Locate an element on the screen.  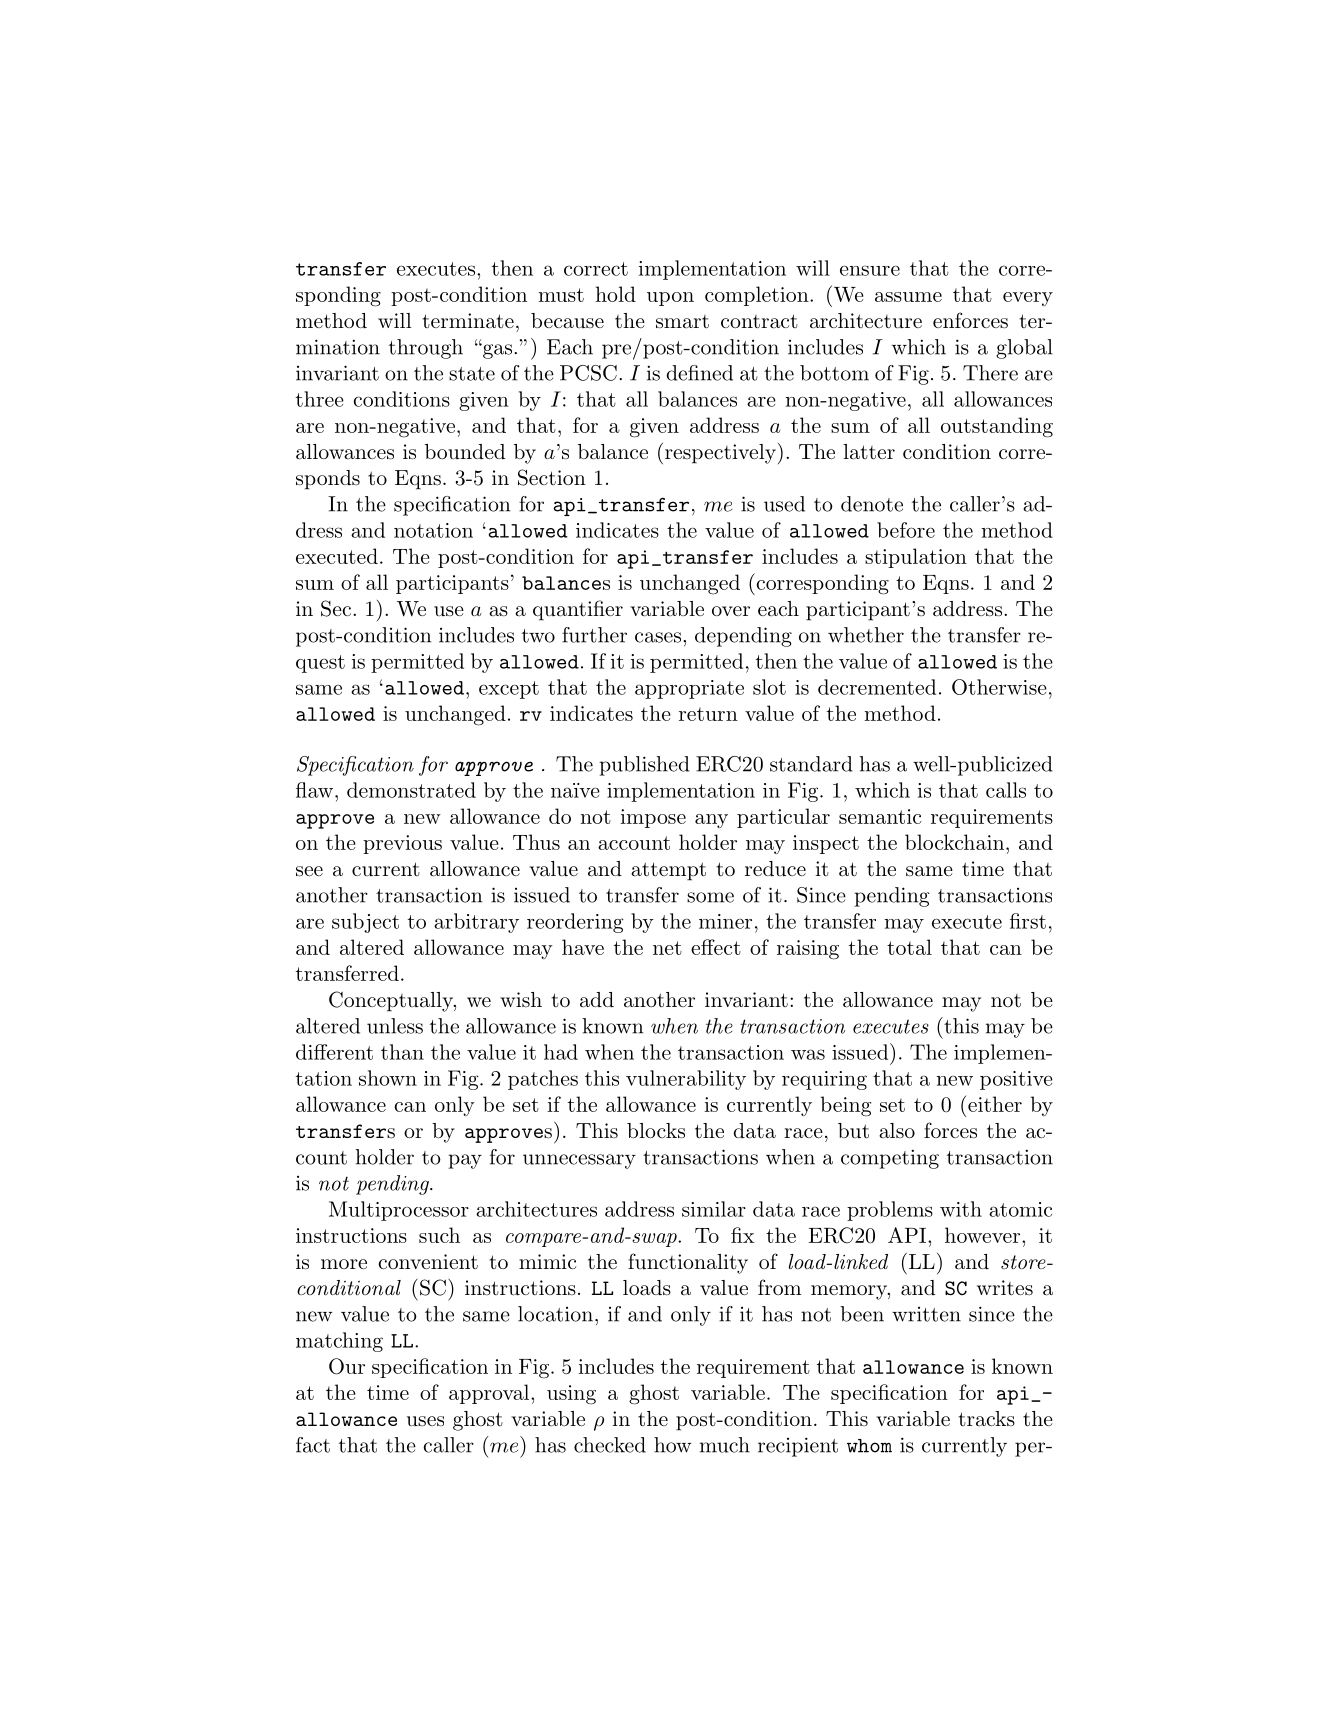
previous is located at coordinates (402, 844).
